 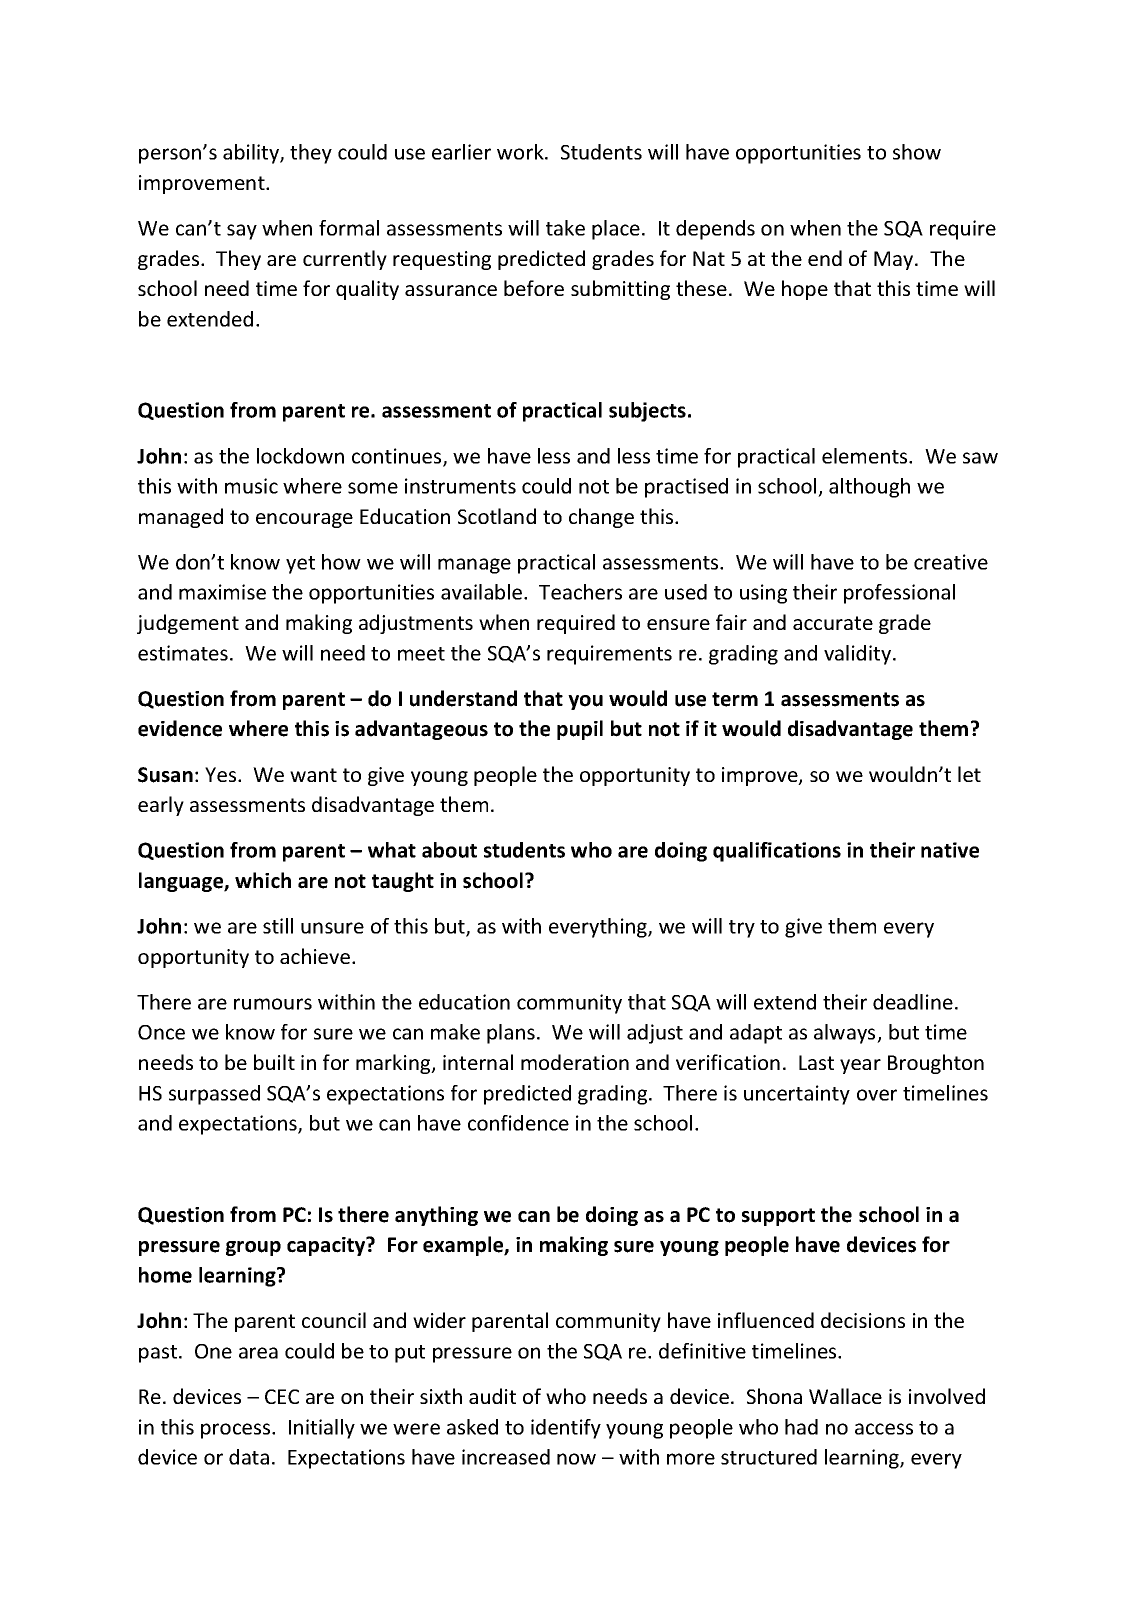 I want to click on confidence, so click(x=518, y=1123).
